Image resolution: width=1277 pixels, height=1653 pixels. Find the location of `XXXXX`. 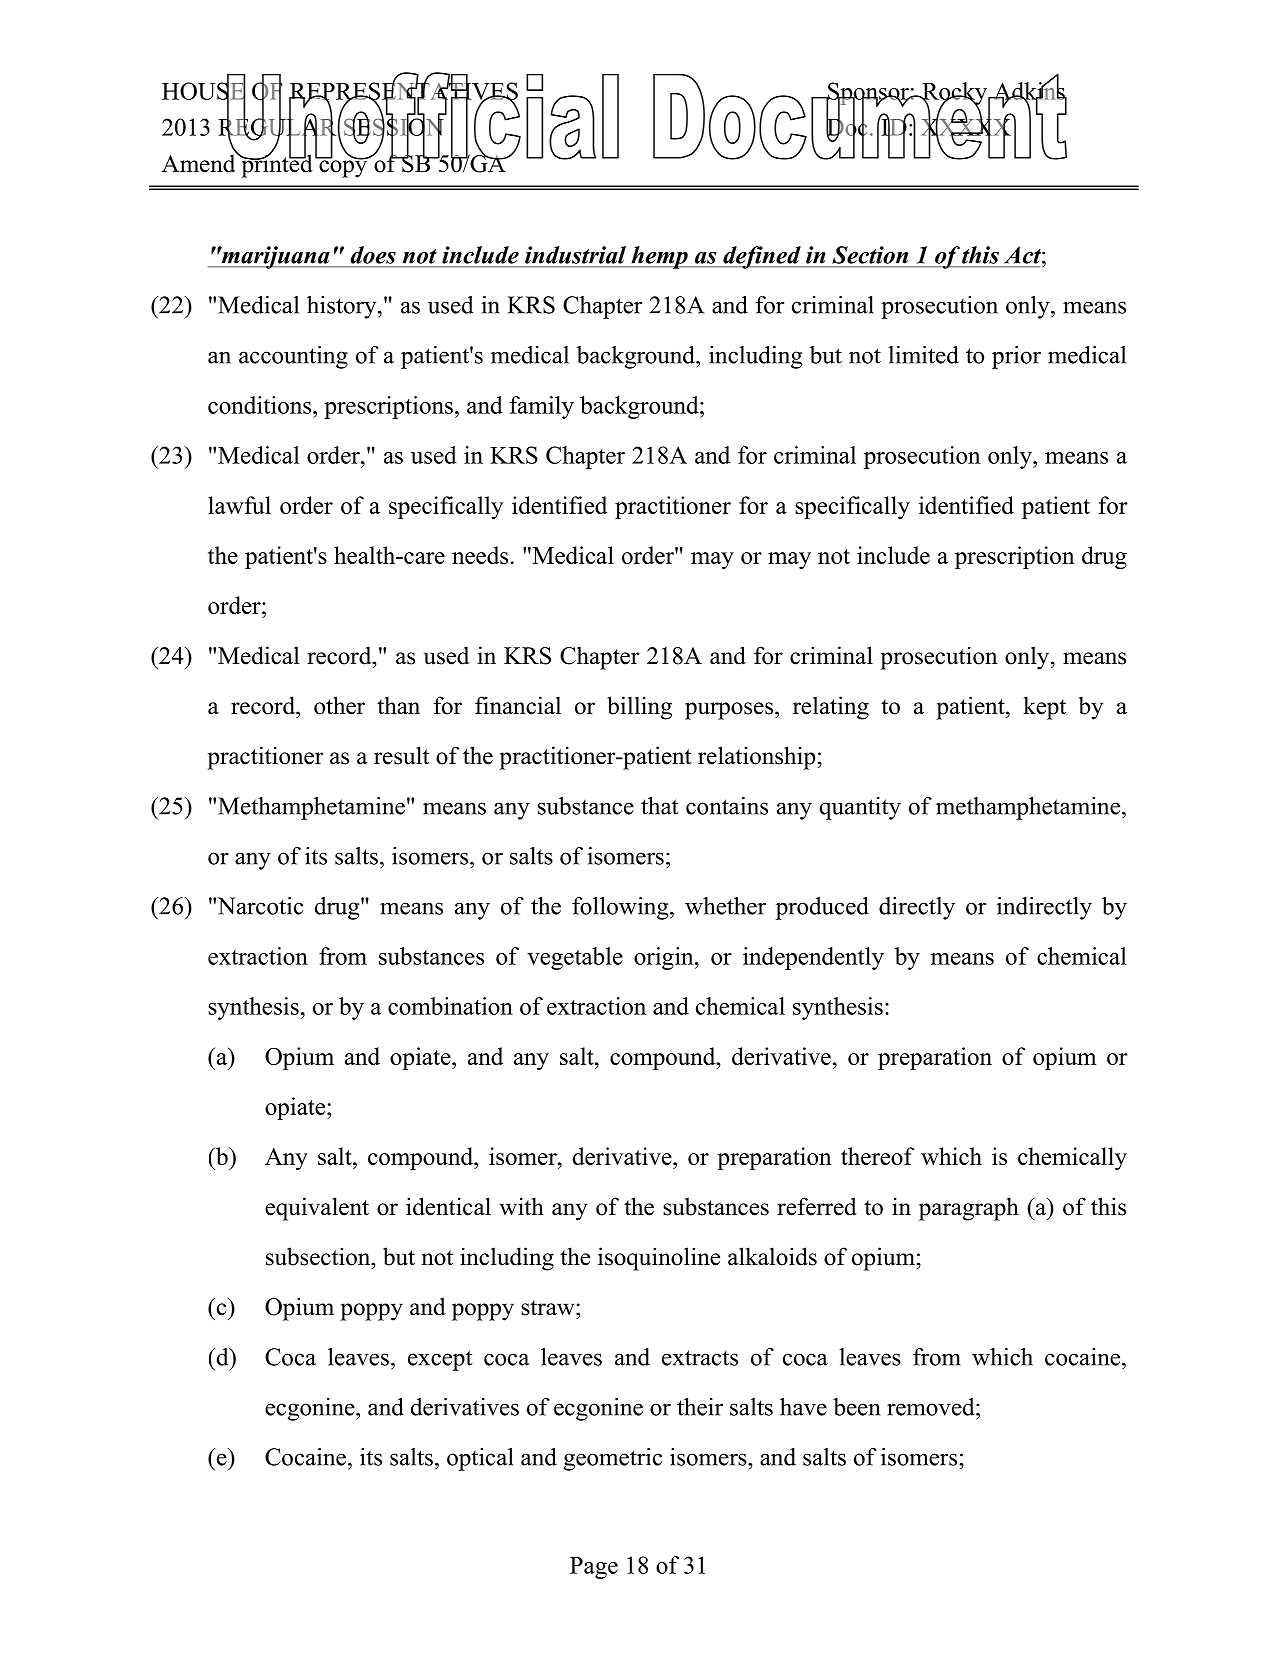

XXXXX is located at coordinates (966, 127).
